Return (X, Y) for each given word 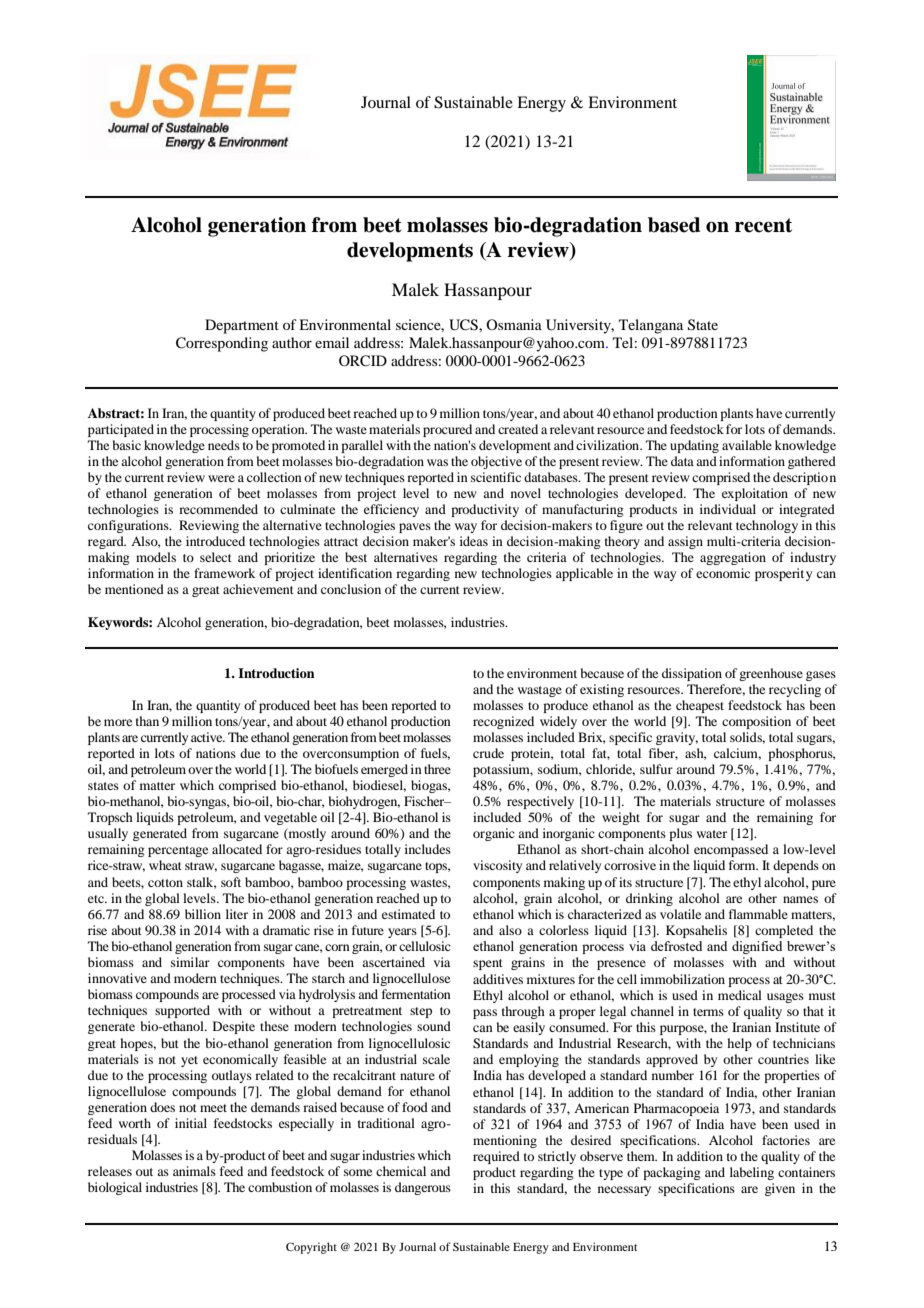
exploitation (755, 494)
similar (190, 962)
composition (756, 722)
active (208, 737)
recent (763, 225)
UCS (464, 325)
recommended (218, 509)
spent (488, 964)
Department (242, 326)
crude (488, 753)
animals (194, 1171)
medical (740, 995)
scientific (496, 477)
